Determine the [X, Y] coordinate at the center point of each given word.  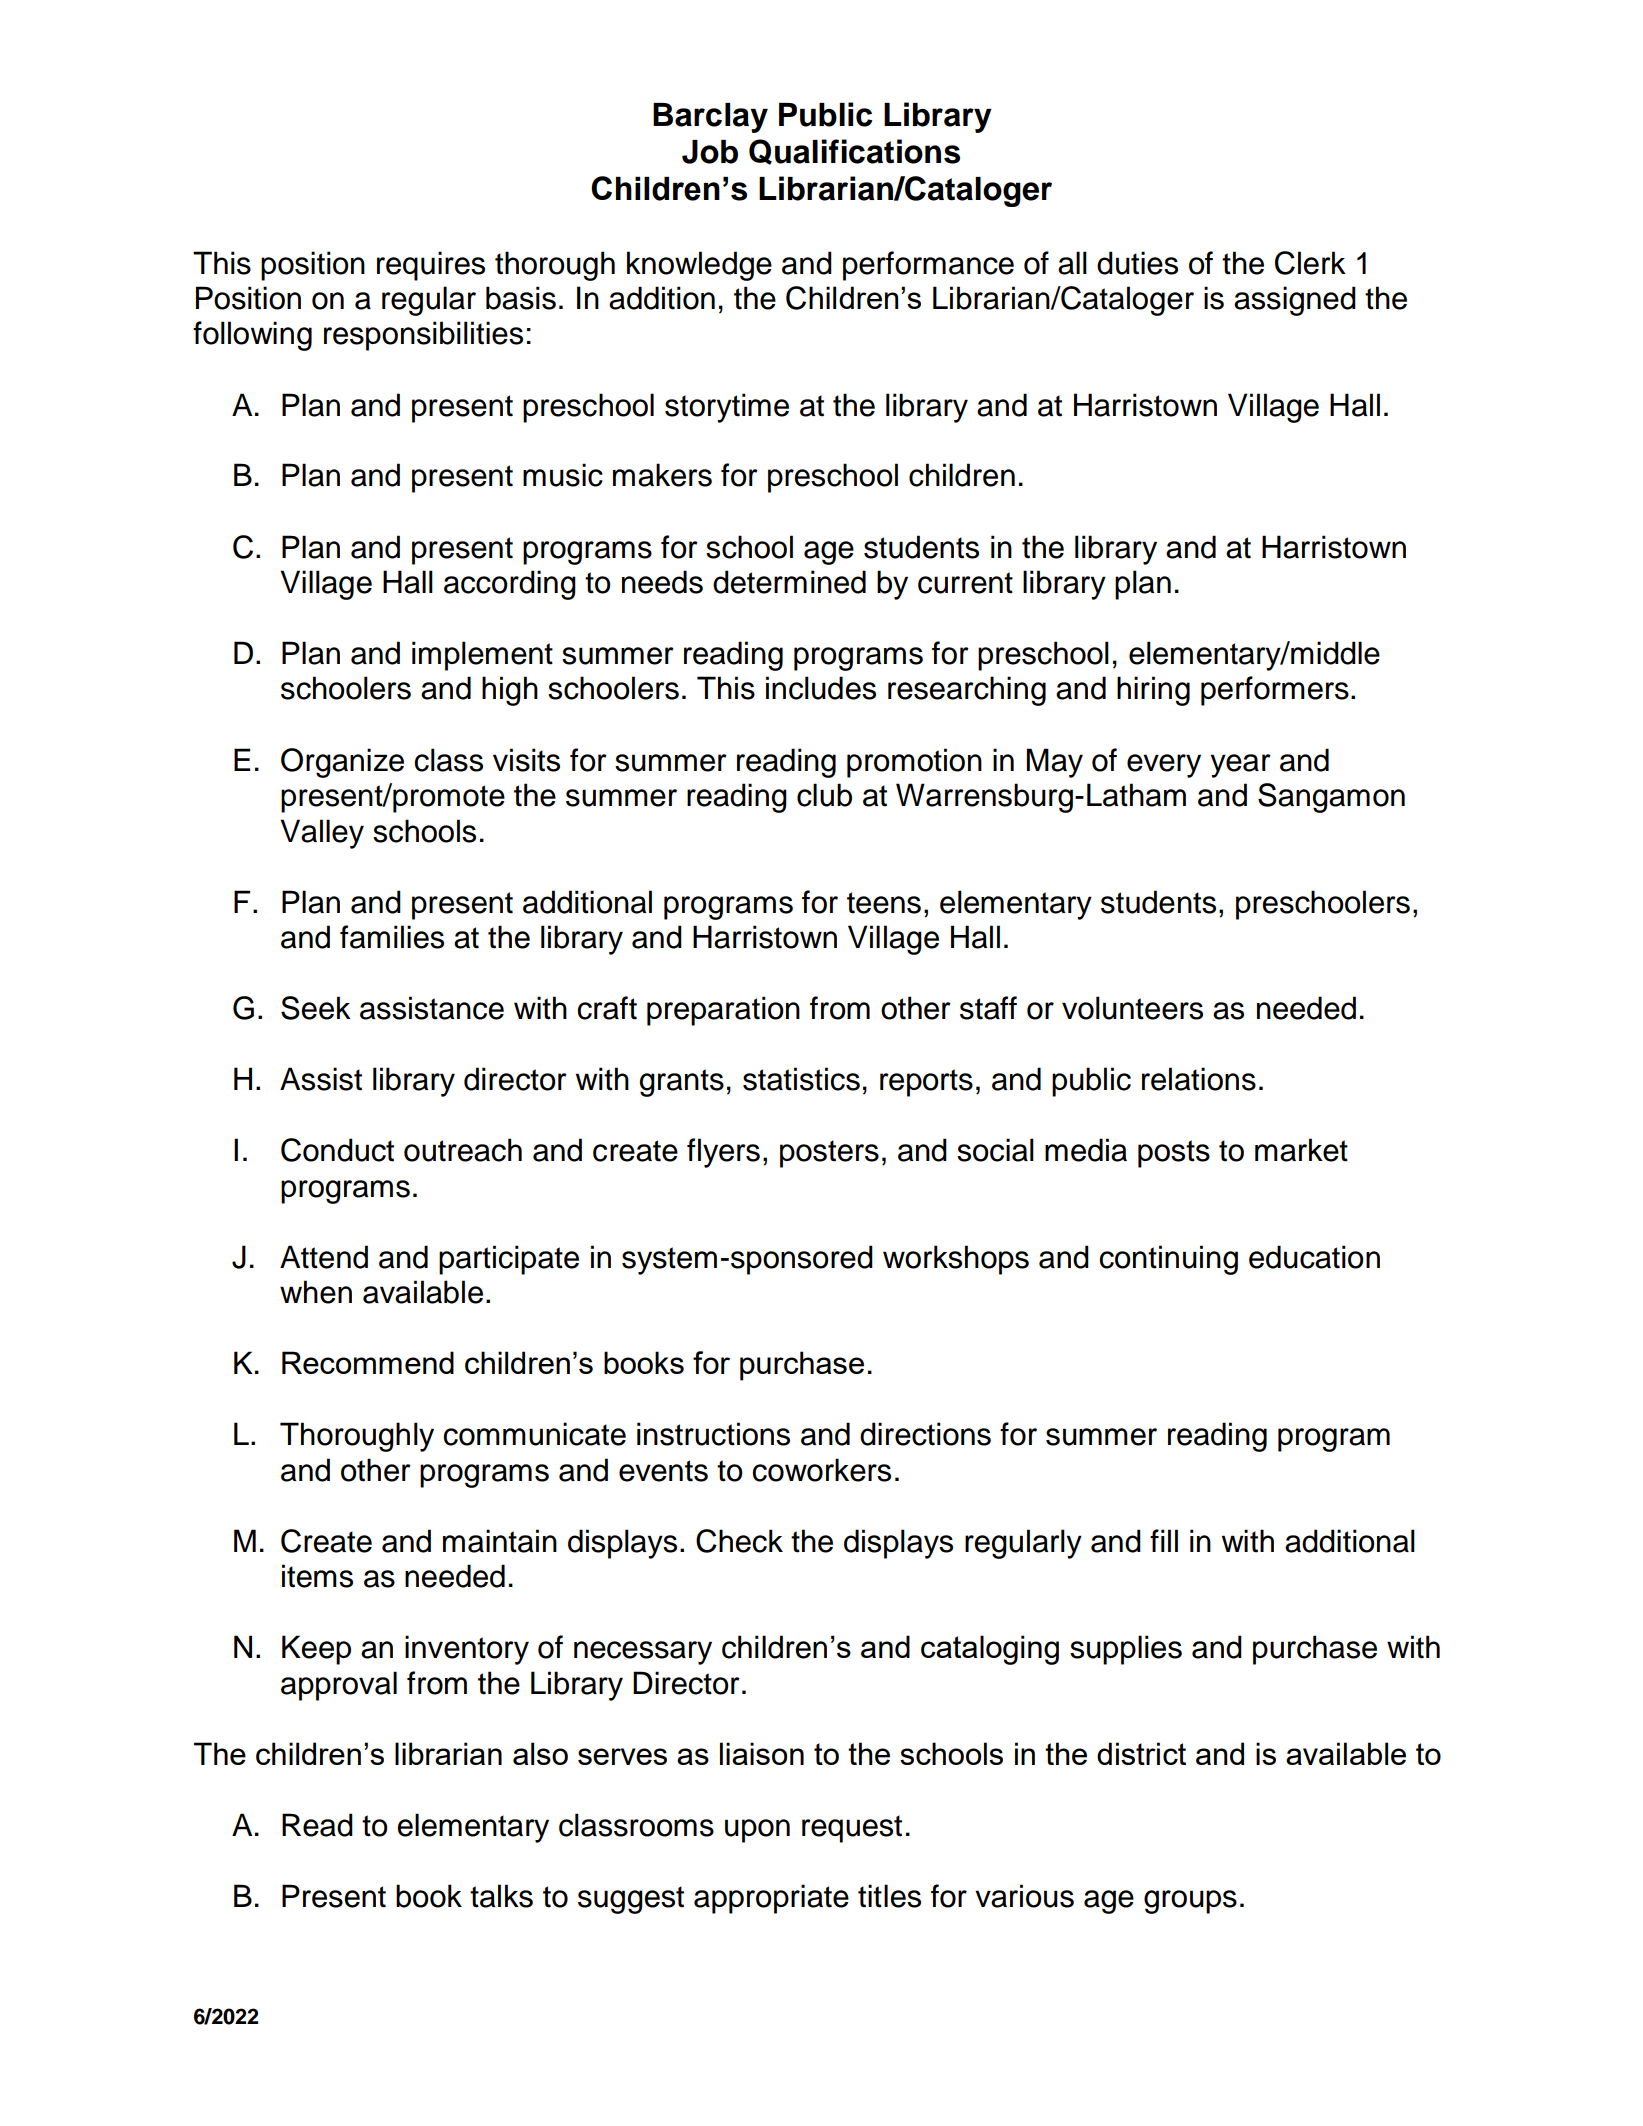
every [1164, 766]
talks [501, 1896]
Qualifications [854, 152]
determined [789, 582]
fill [1164, 1540]
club [824, 795]
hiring [1153, 691]
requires [431, 266]
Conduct [337, 1150]
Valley [322, 834]
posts [1174, 1154]
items [317, 1576]
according [510, 585]
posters [829, 1154]
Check [739, 1541]
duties [1137, 263]
